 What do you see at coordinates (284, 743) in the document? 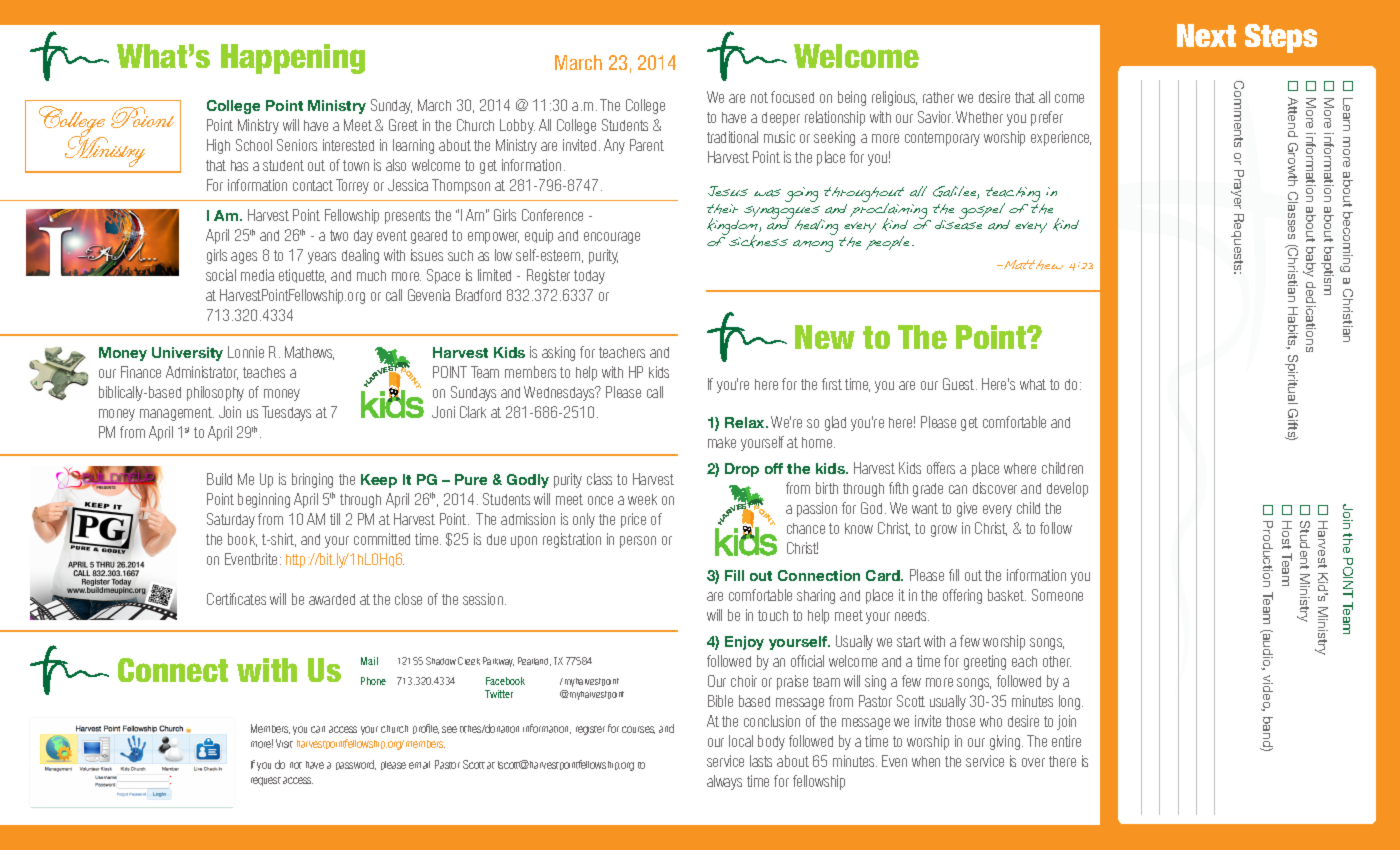
I see `Visit` at bounding box center [284, 743].
